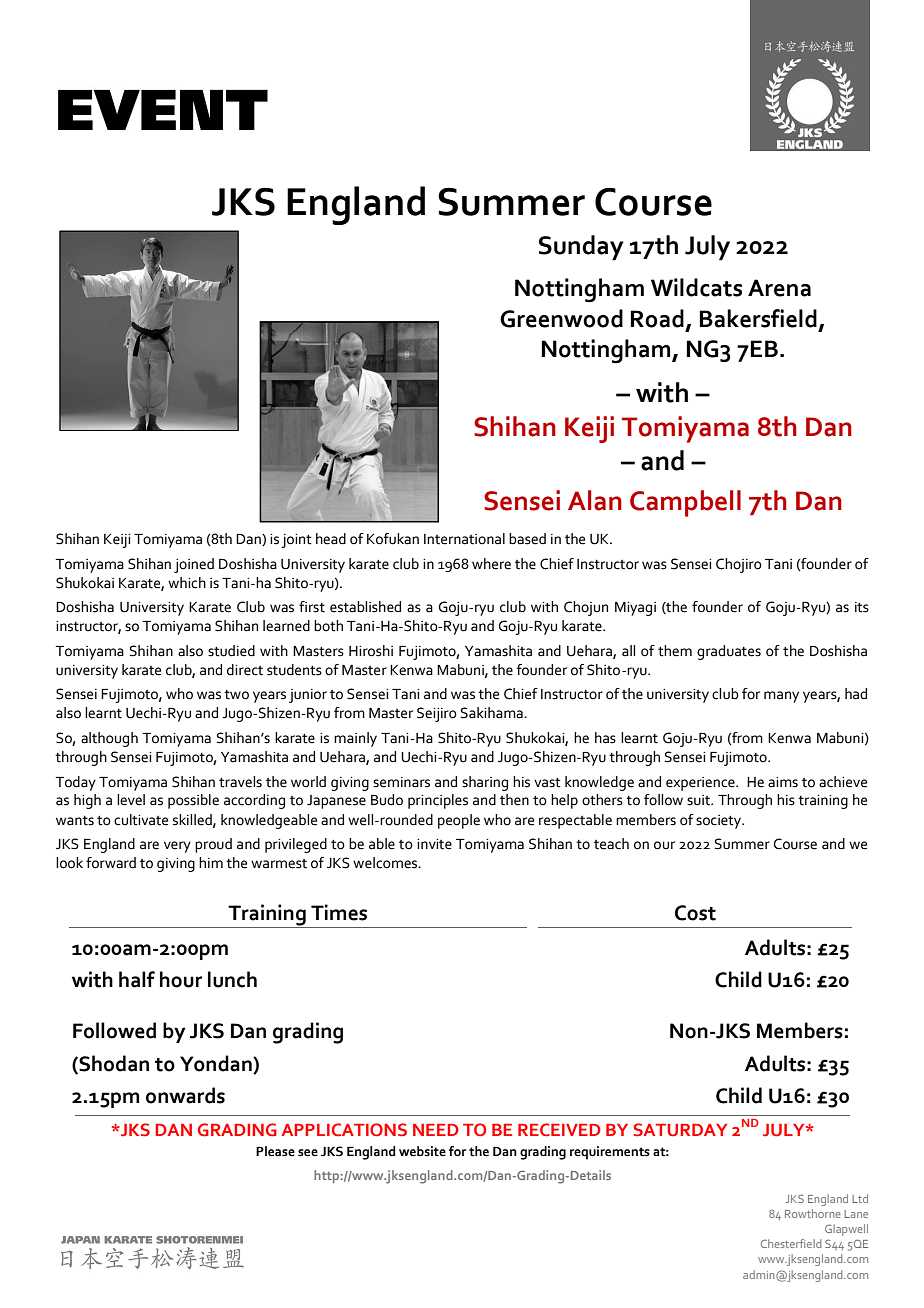  What do you see at coordinates (275, 1151) in the document?
I see `Please` at bounding box center [275, 1151].
